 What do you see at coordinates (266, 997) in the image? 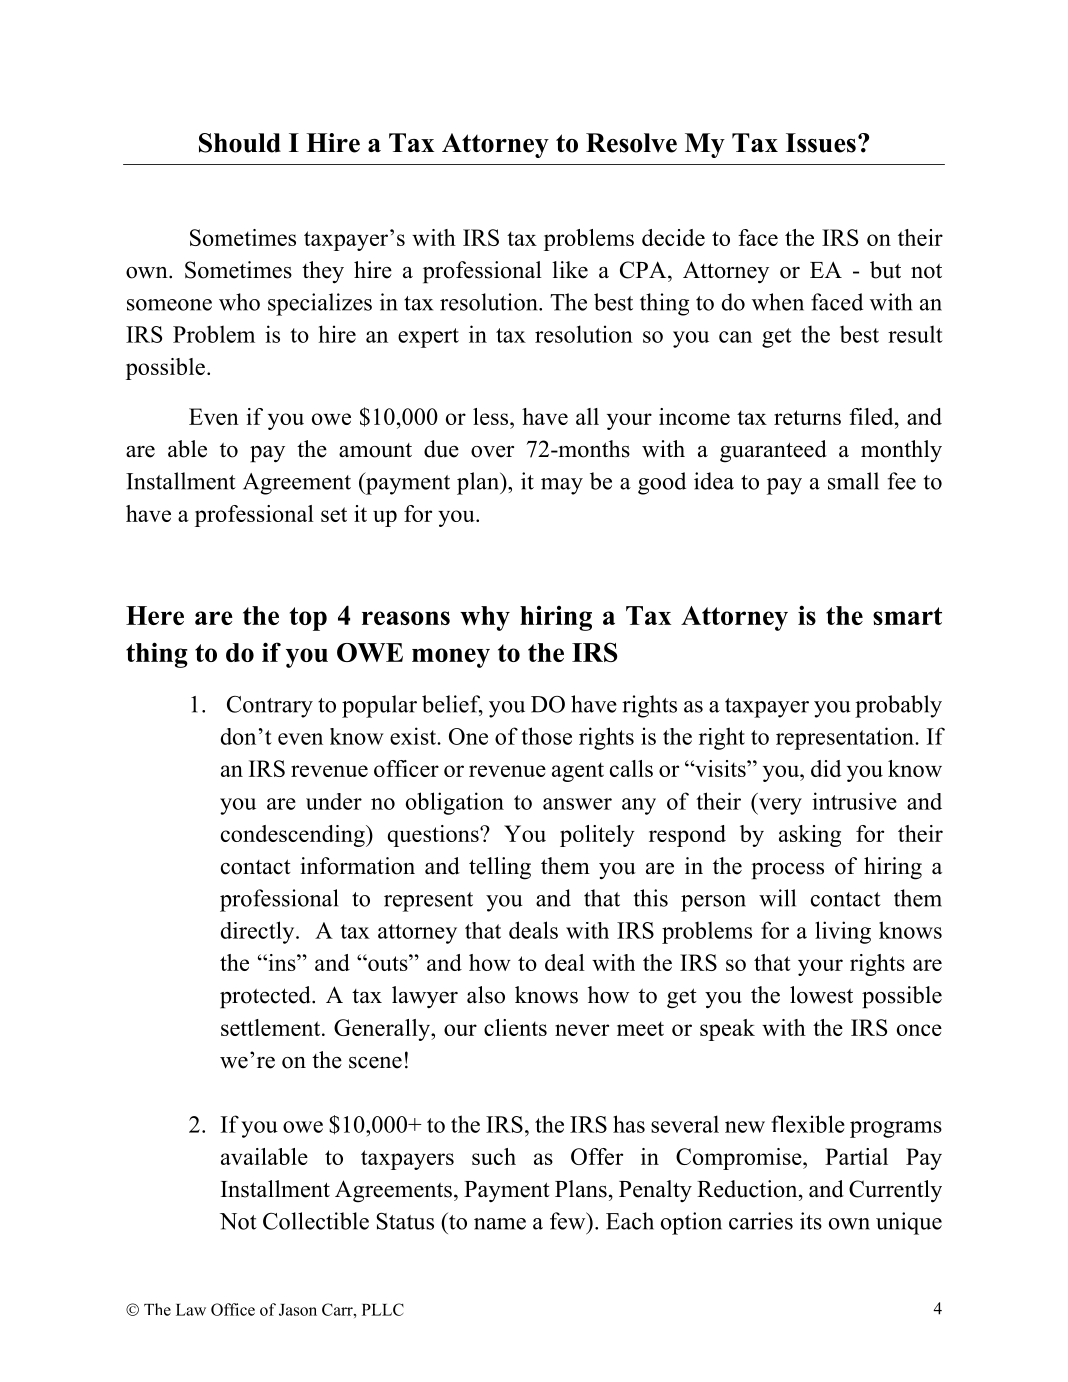
I see `protected` at bounding box center [266, 997].
